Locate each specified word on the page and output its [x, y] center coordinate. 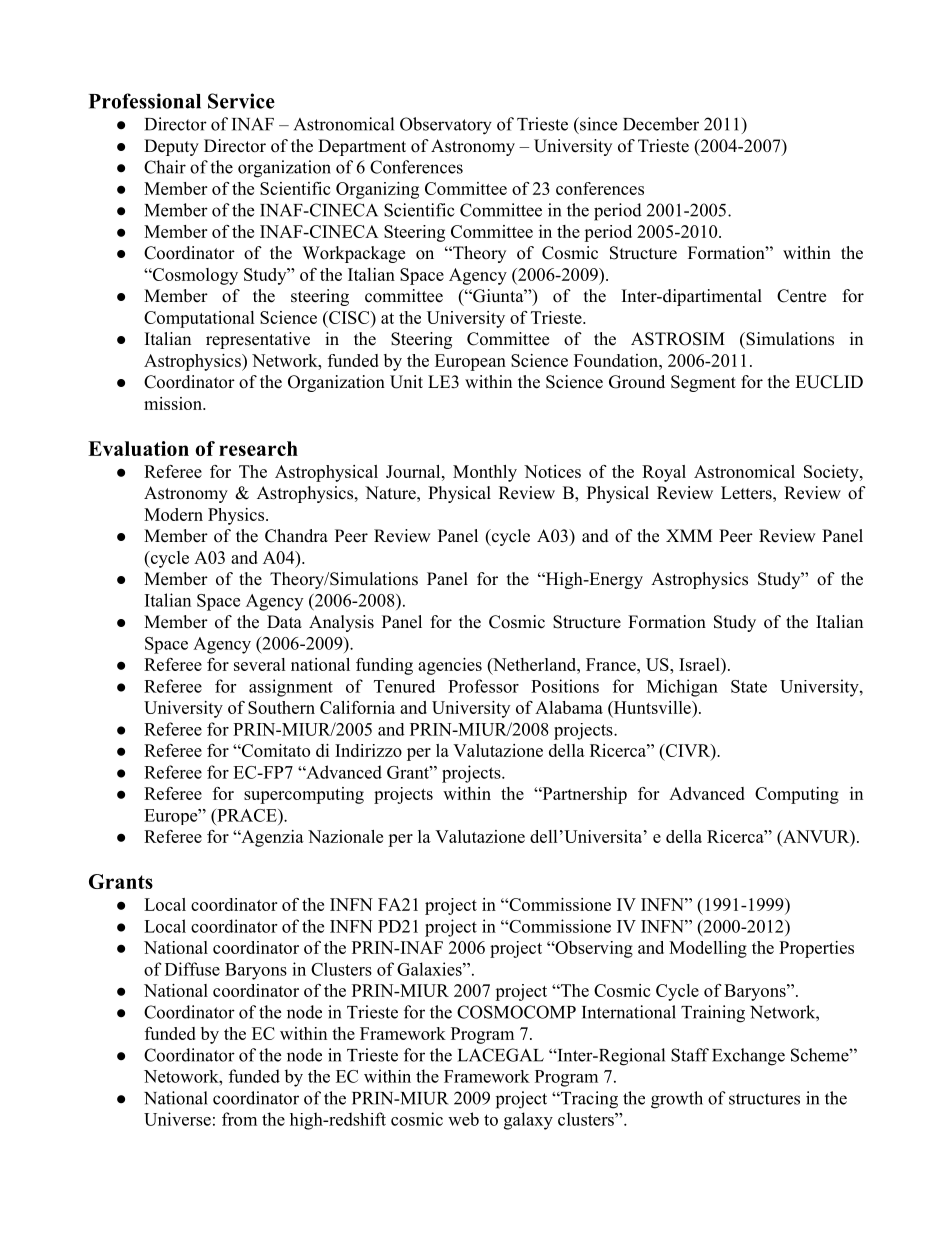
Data [284, 621]
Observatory [446, 126]
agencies [450, 666]
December [661, 124]
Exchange [748, 1057]
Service [241, 101]
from [239, 1119]
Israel [700, 666]
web [463, 1119]
